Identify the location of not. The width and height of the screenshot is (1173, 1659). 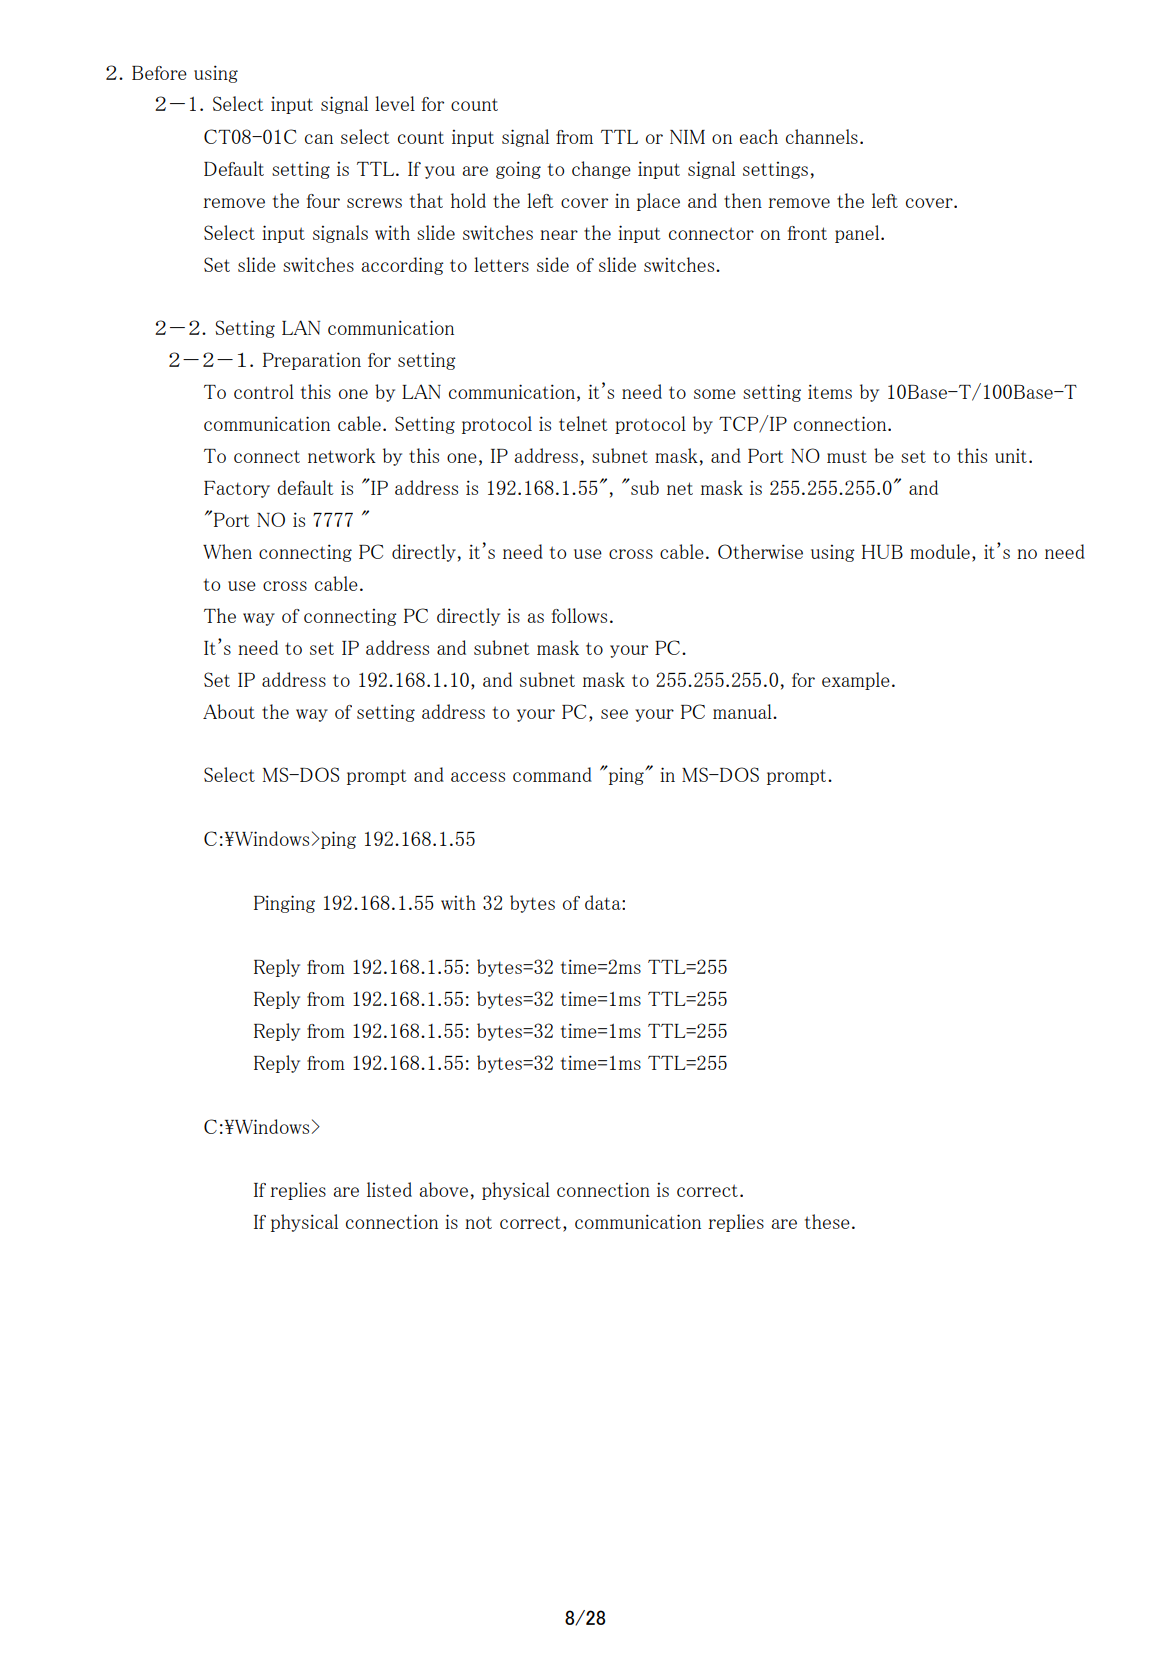
(478, 1222).
